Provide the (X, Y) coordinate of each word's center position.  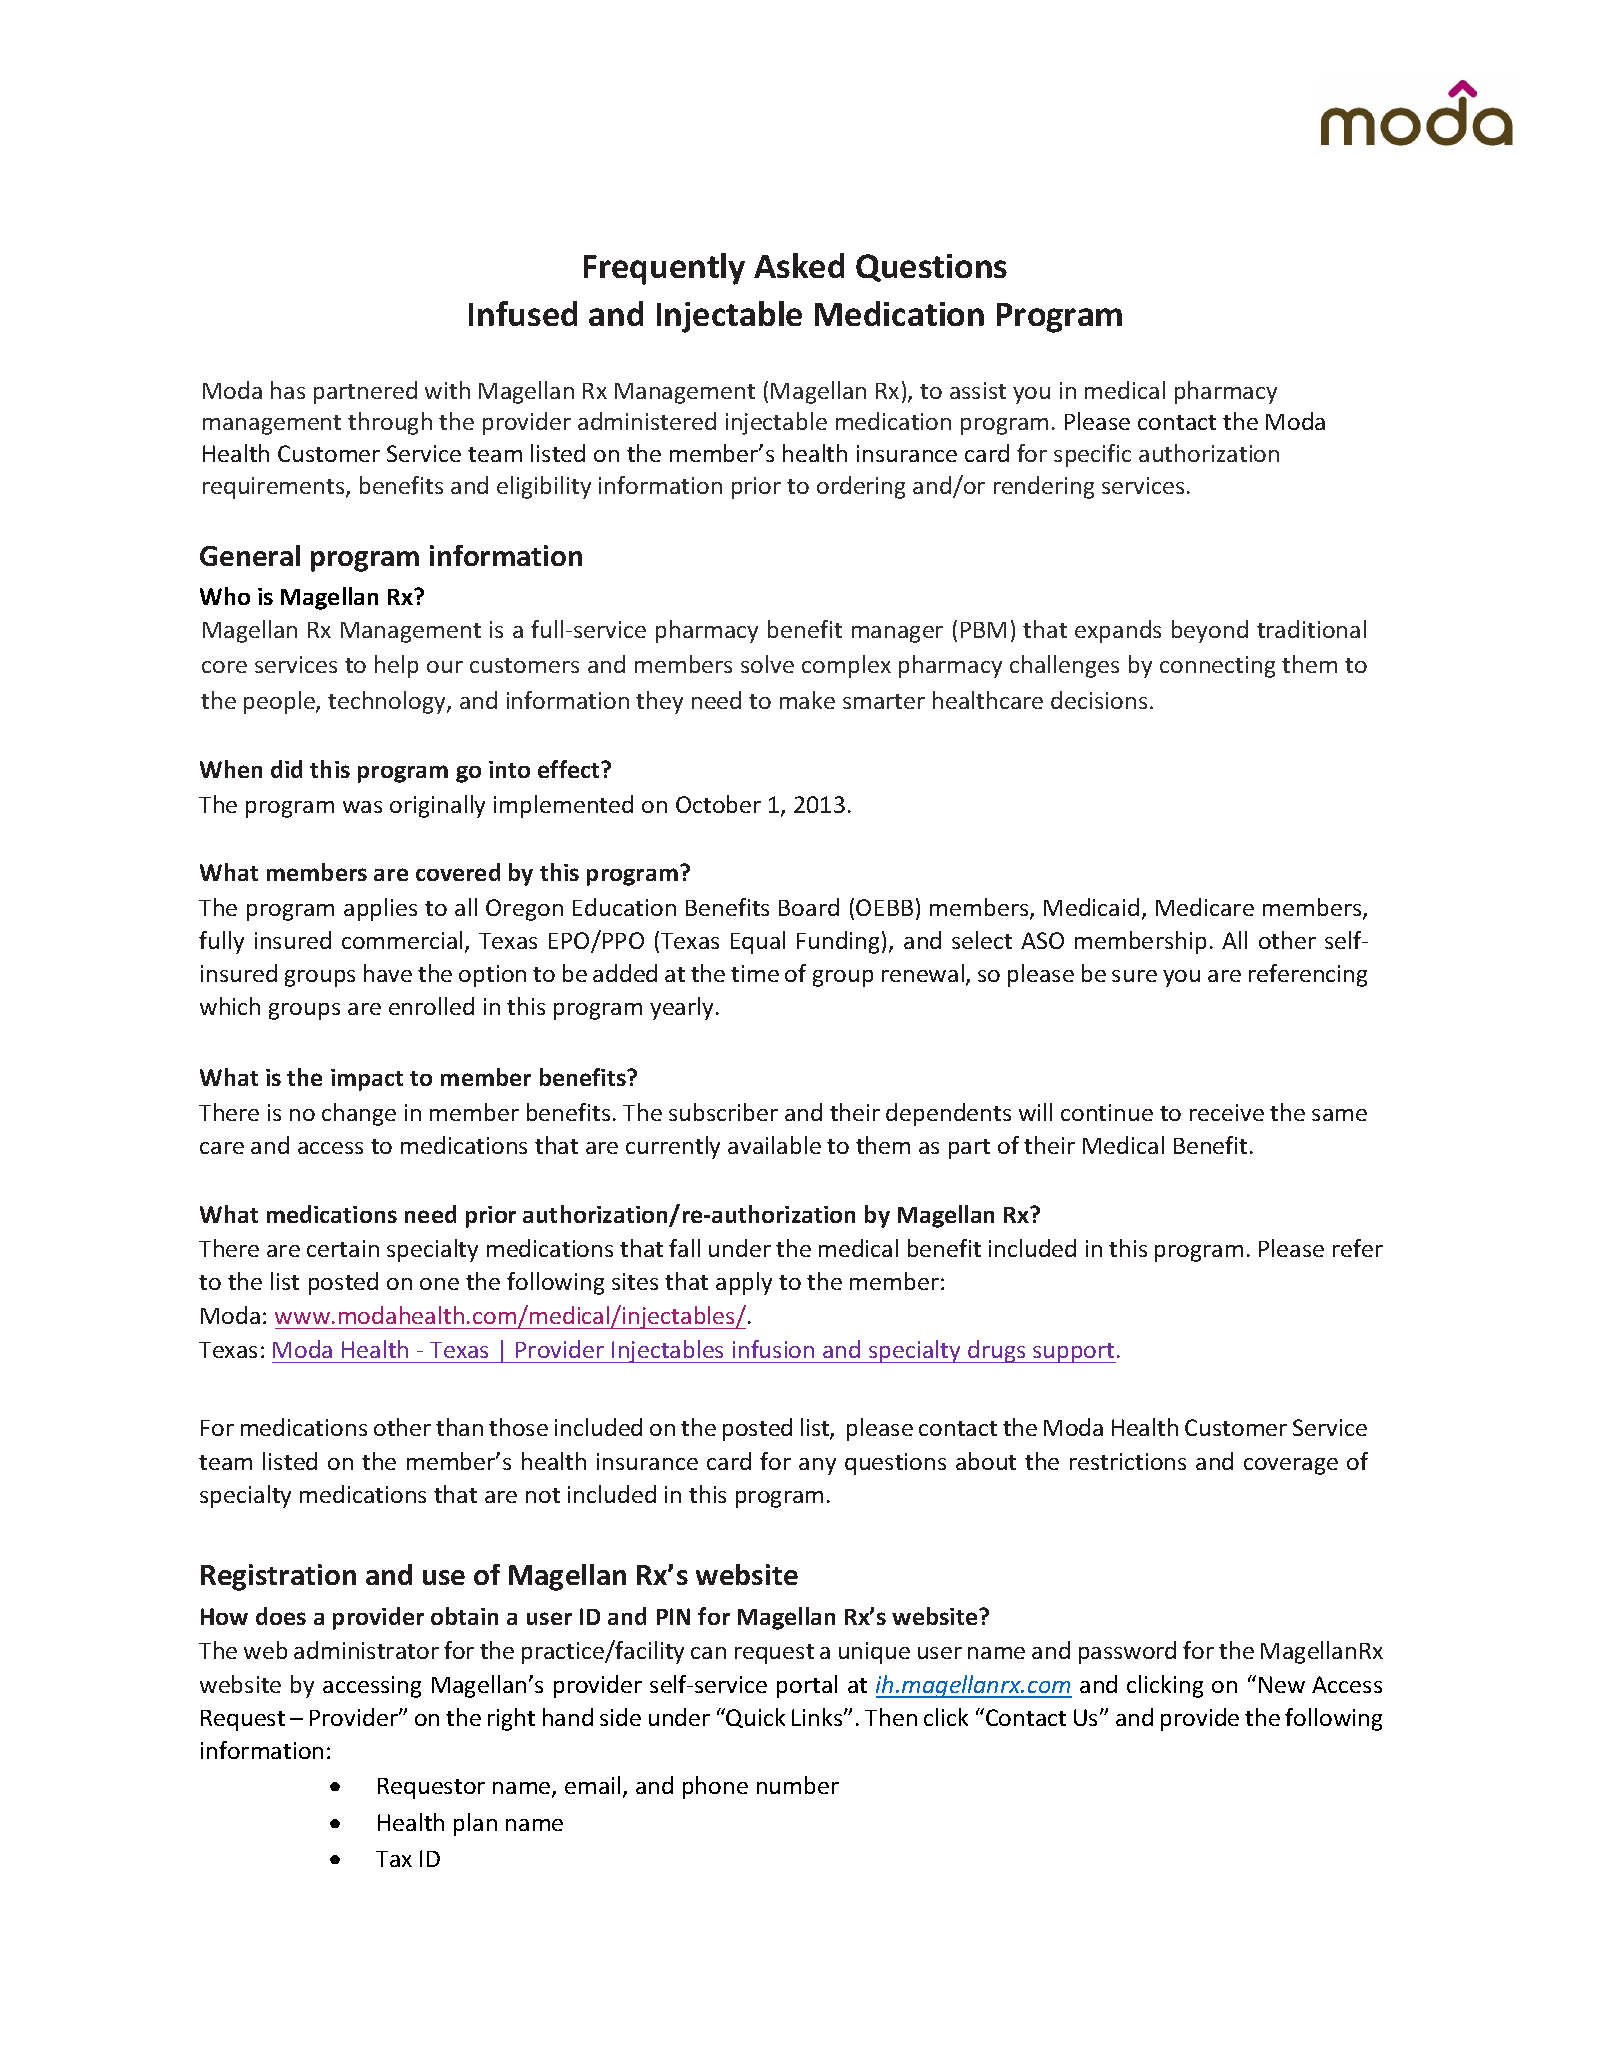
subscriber (723, 1112)
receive (1227, 1112)
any (817, 1466)
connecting (1217, 667)
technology (388, 702)
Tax (394, 1859)
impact (367, 1080)
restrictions (1128, 1461)
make (807, 700)
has (288, 390)
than (459, 1427)
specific (1092, 455)
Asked (799, 265)
